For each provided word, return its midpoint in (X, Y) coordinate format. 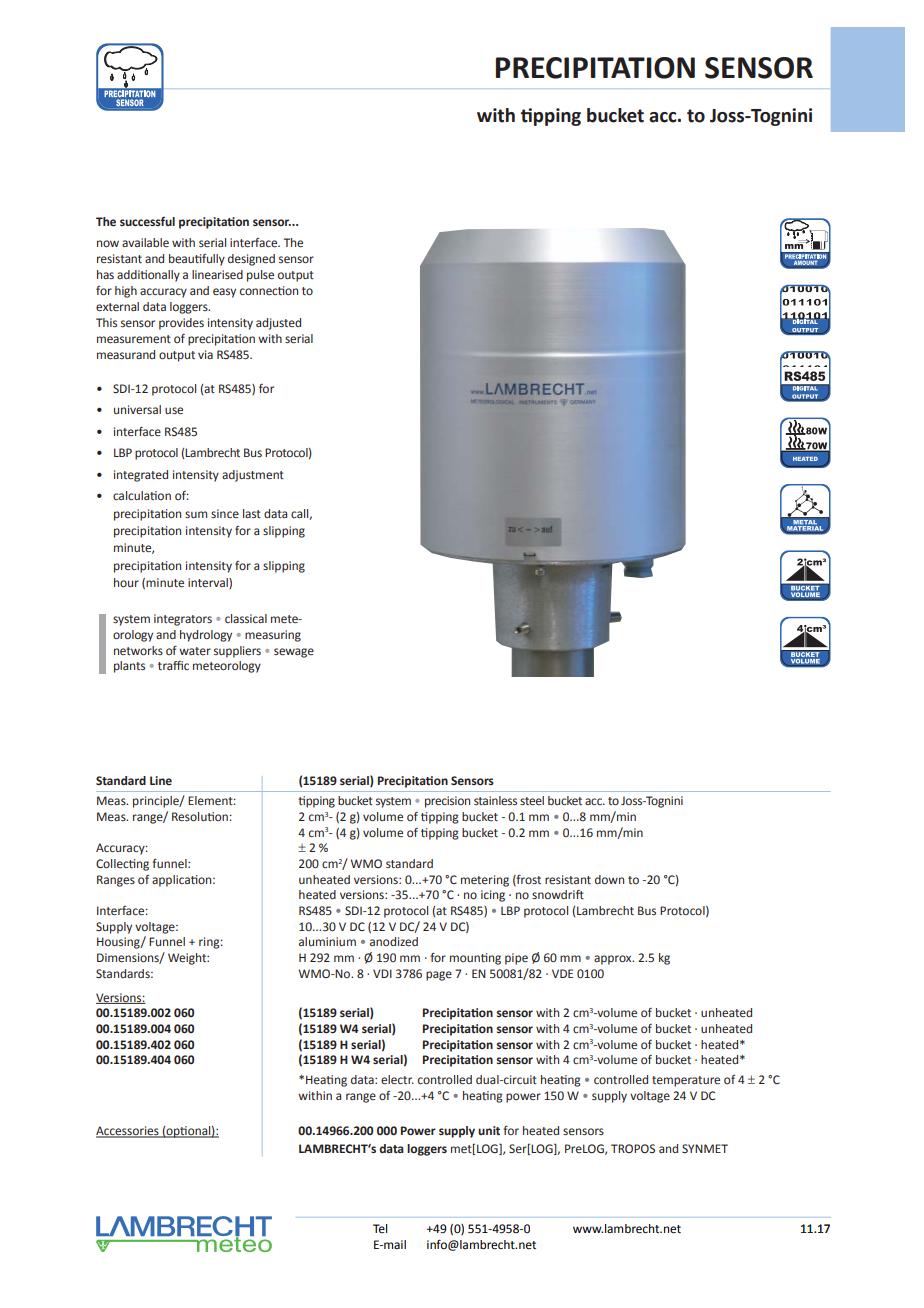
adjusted (278, 324)
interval (209, 583)
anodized (394, 941)
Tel (380, 1228)
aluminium (327, 941)
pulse (260, 276)
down (609, 879)
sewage (294, 653)
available (145, 242)
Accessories (128, 1132)
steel (532, 800)
